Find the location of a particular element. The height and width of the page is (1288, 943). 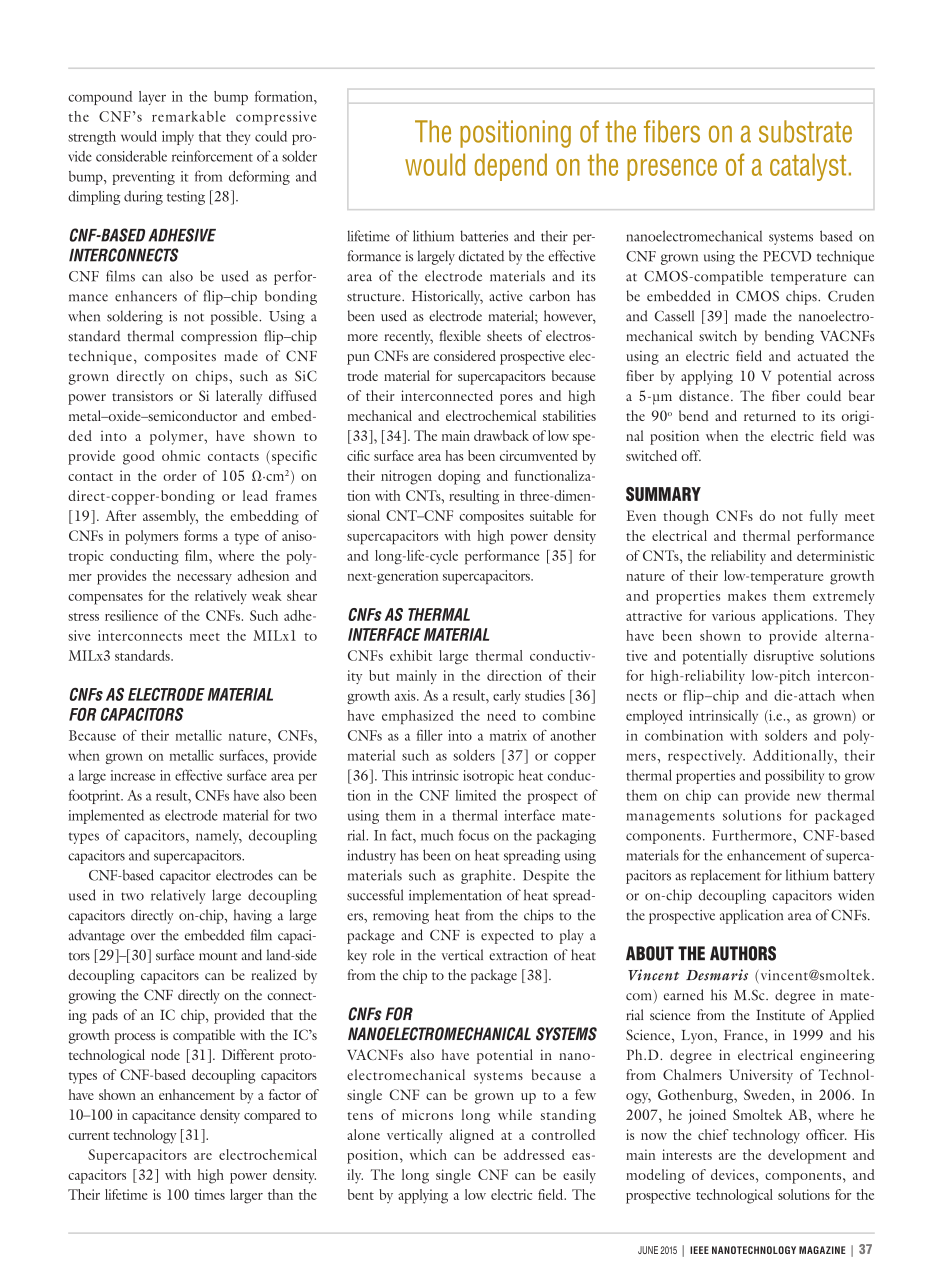

depend is located at coordinates (511, 167).
